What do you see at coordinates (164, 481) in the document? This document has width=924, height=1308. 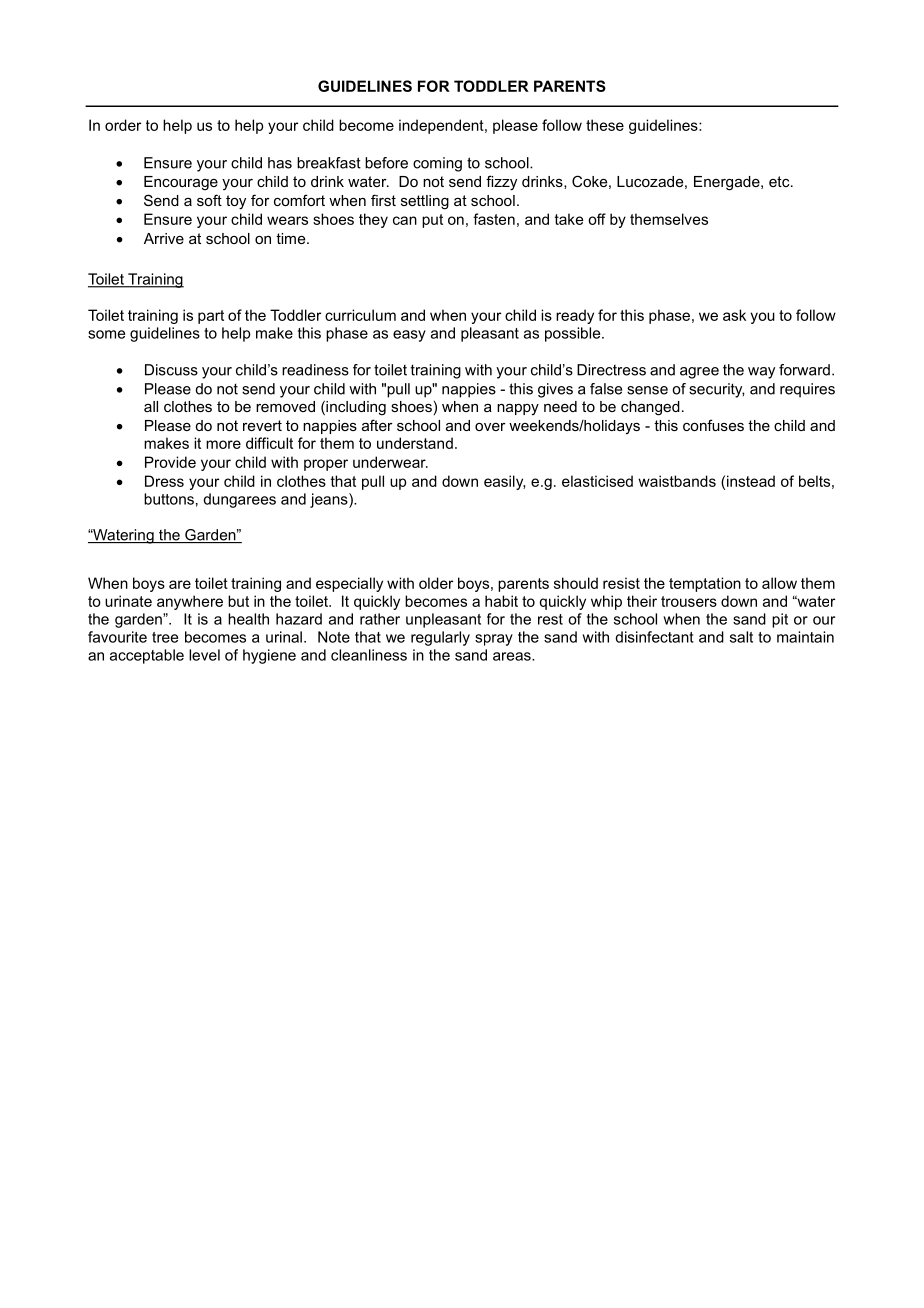 I see `Dress` at bounding box center [164, 481].
